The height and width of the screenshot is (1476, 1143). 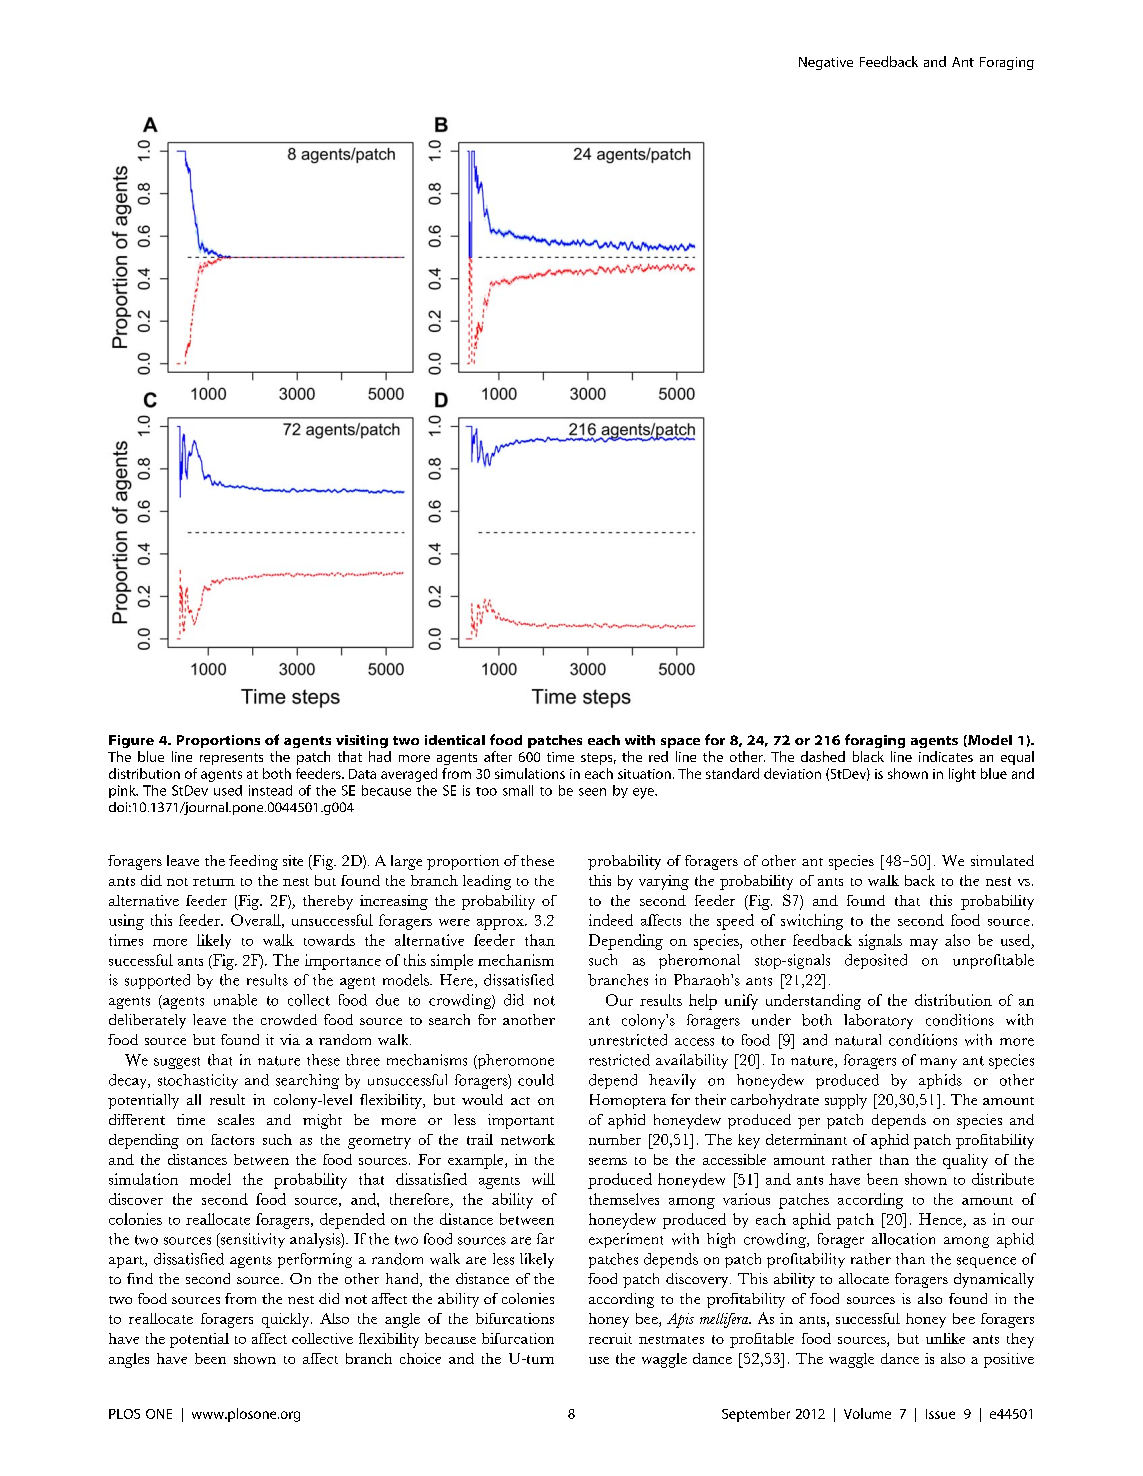 I want to click on indicates, so click(x=946, y=756).
